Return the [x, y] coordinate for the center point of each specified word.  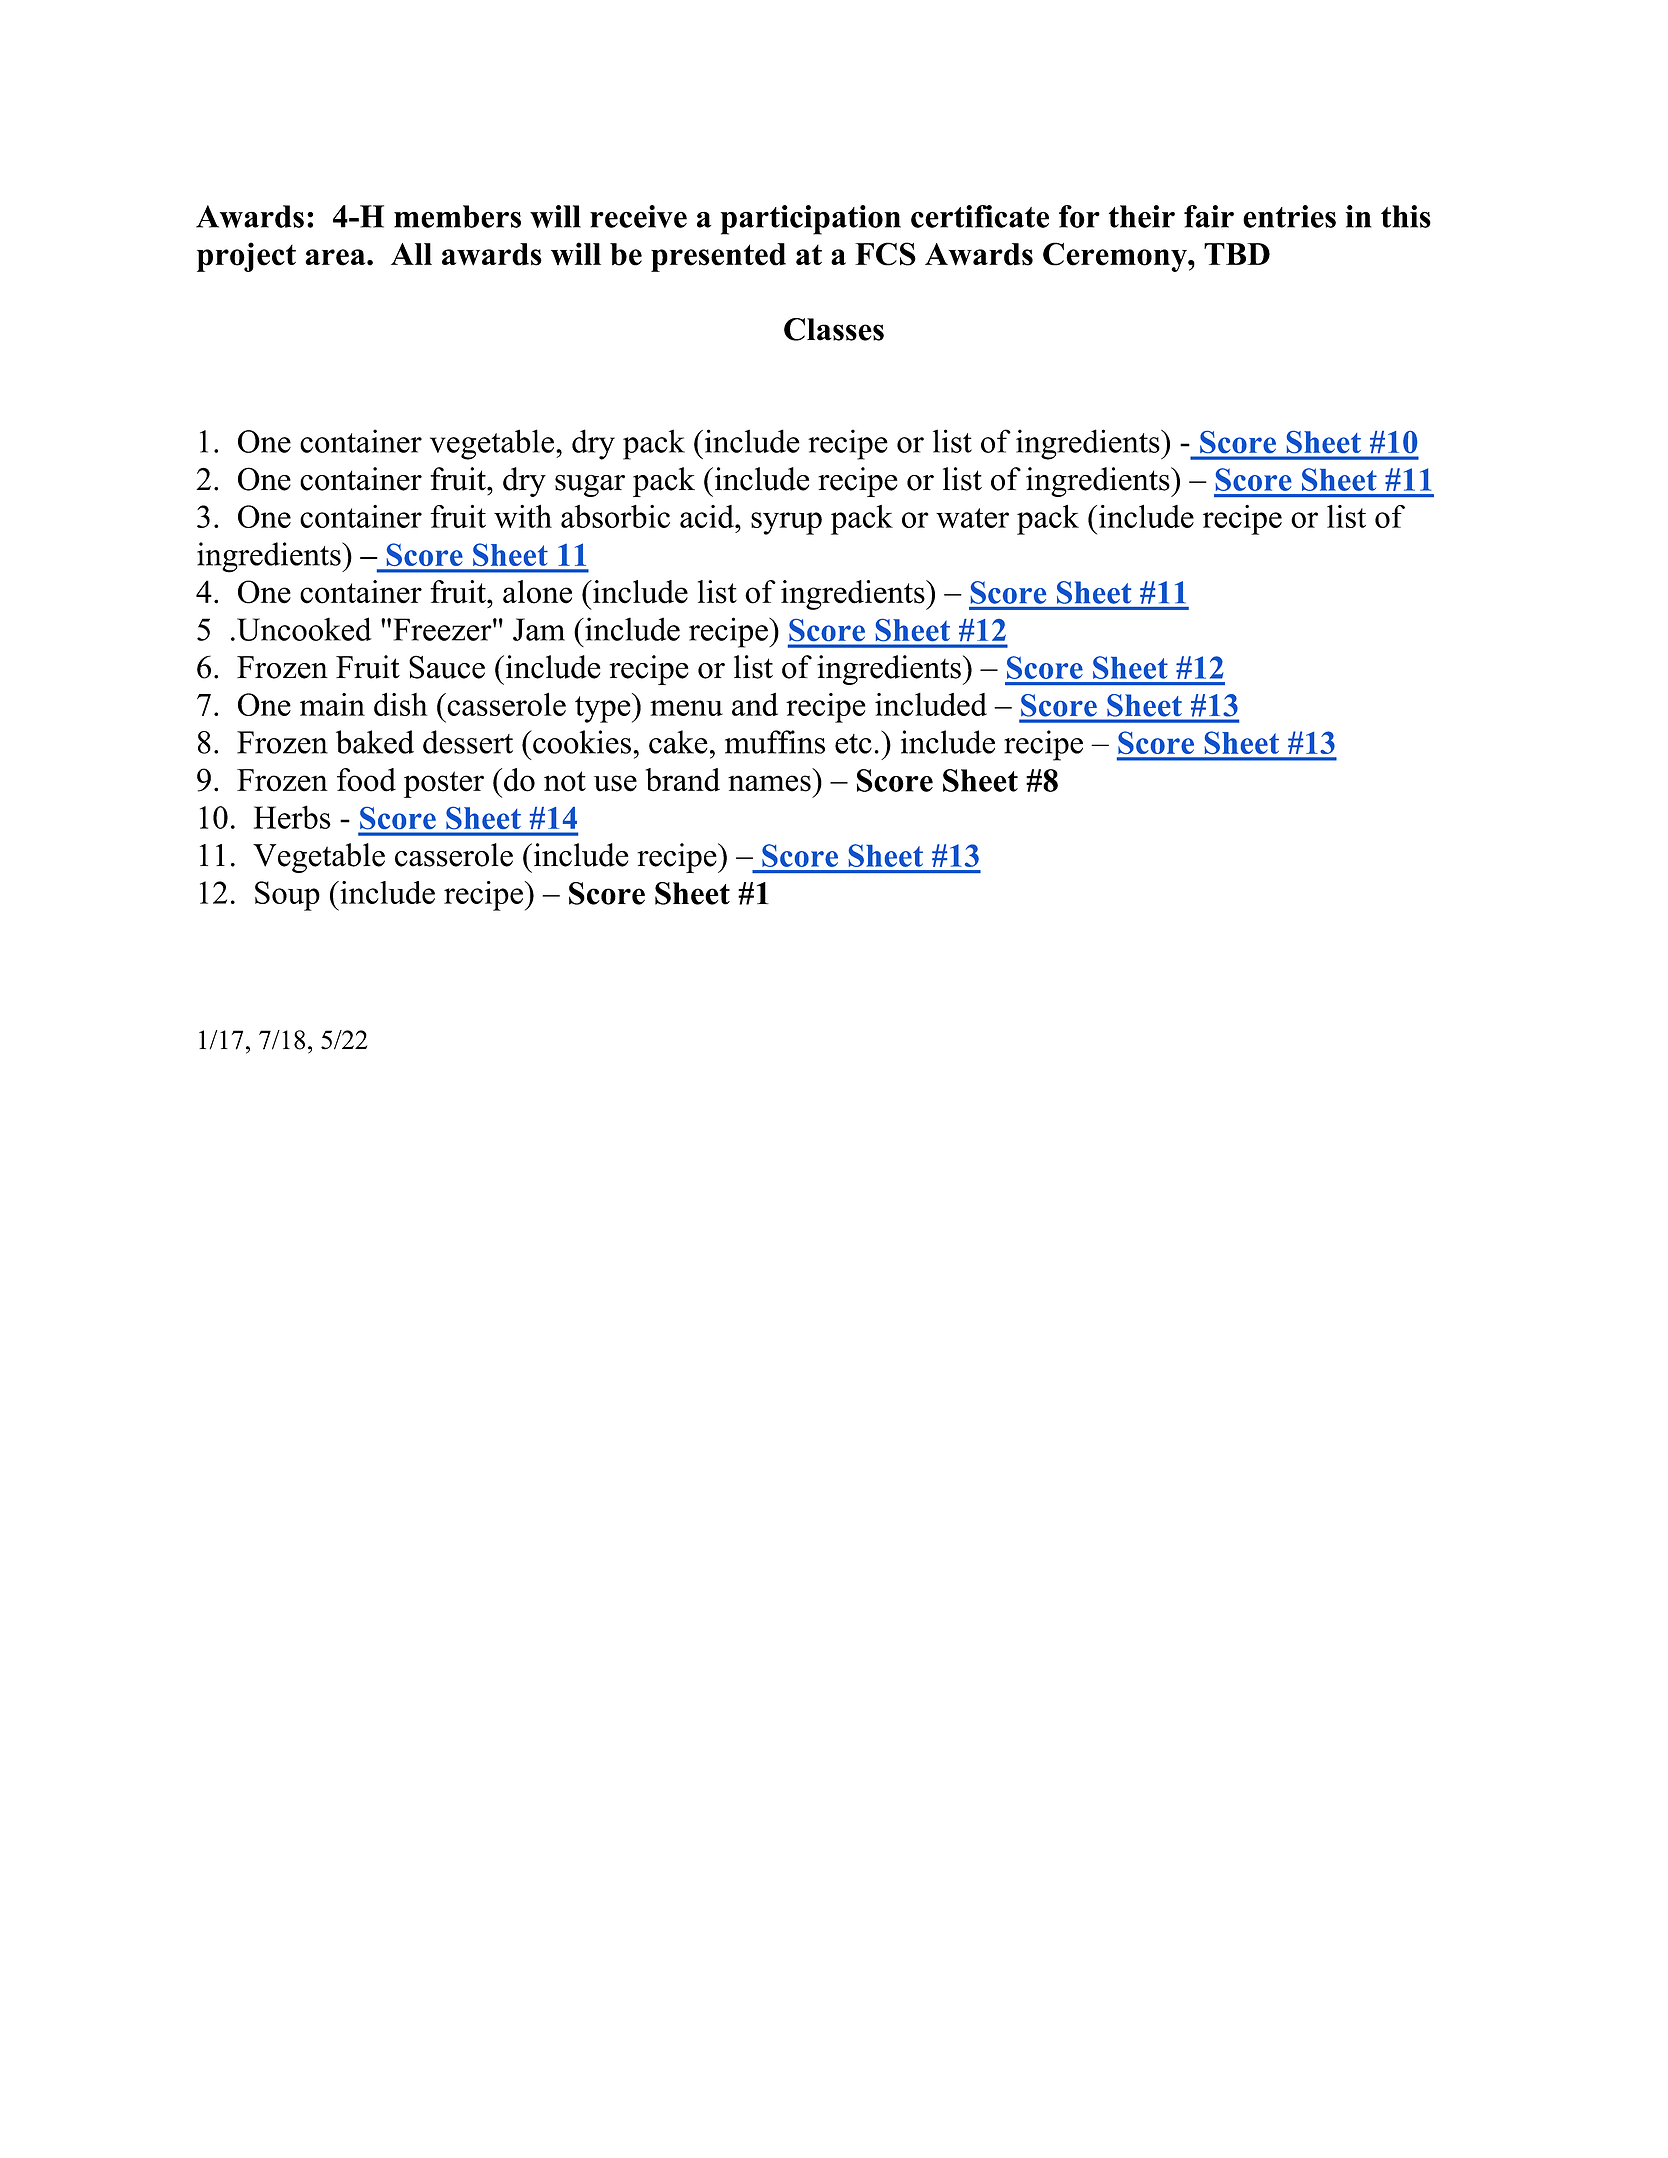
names [769, 783]
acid [708, 516]
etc [853, 744]
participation [811, 220]
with [523, 516]
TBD [1237, 254]
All [411, 254]
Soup [287, 896]
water [972, 518]
